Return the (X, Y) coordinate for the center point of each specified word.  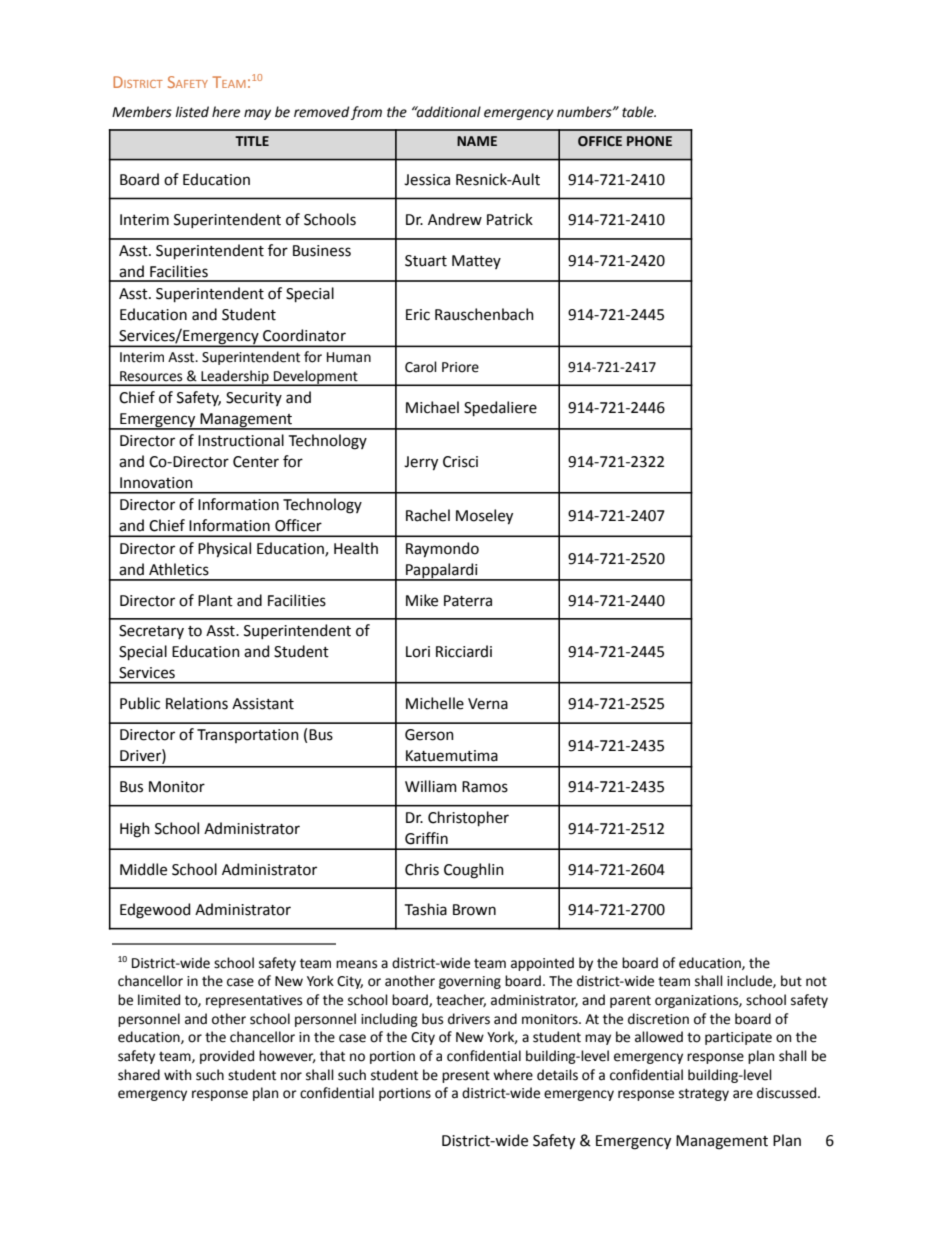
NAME (477, 141)
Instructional (241, 440)
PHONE (649, 141)
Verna (488, 704)
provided (227, 1057)
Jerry (421, 463)
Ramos (485, 787)
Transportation (248, 736)
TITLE (252, 141)
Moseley (484, 517)
